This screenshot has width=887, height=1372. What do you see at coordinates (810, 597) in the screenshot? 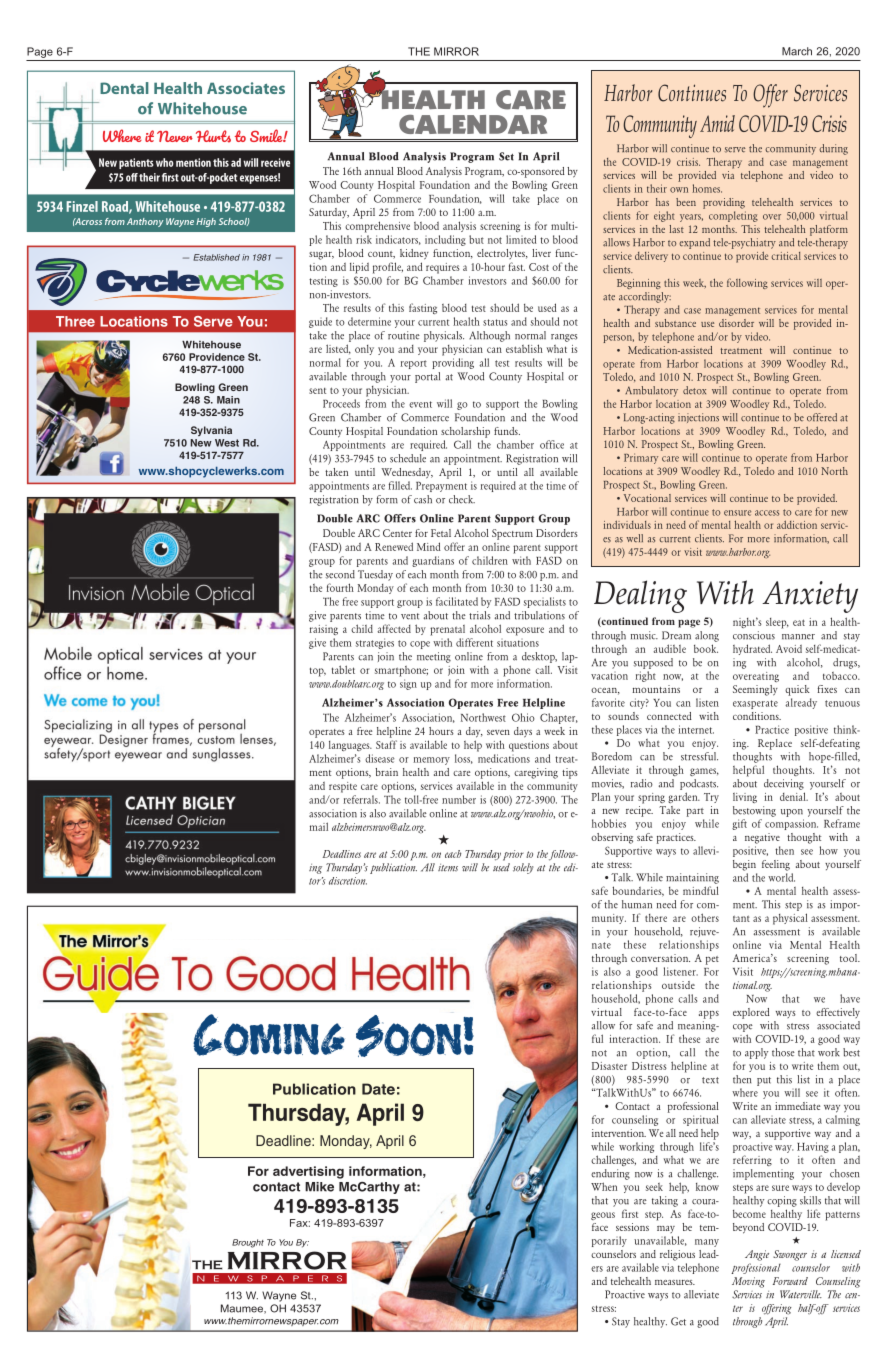
I see `Anxiety` at bounding box center [810, 597].
